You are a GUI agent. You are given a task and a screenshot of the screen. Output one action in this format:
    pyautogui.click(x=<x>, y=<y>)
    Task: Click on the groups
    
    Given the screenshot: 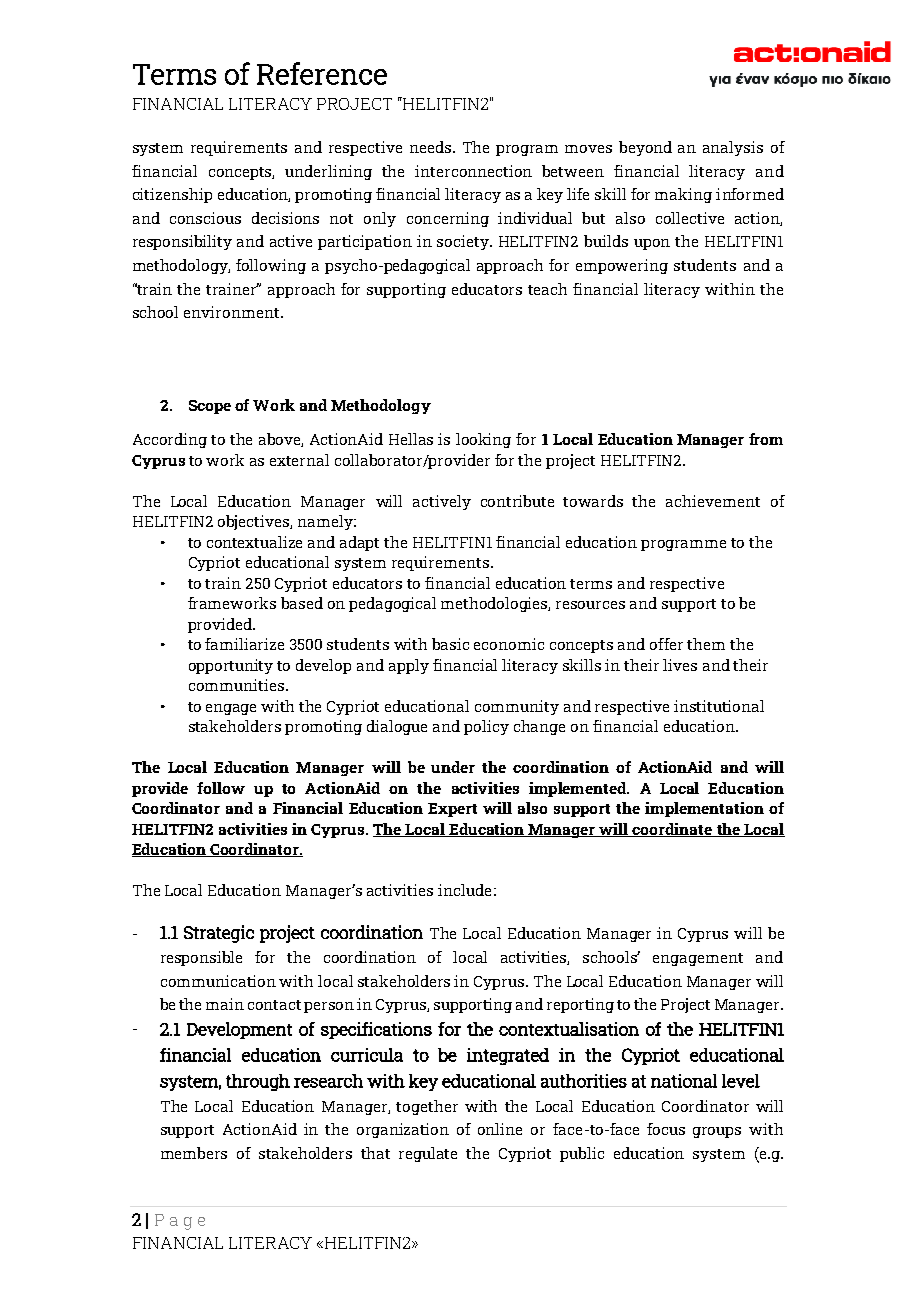 What is the action you would take?
    pyautogui.click(x=717, y=1132)
